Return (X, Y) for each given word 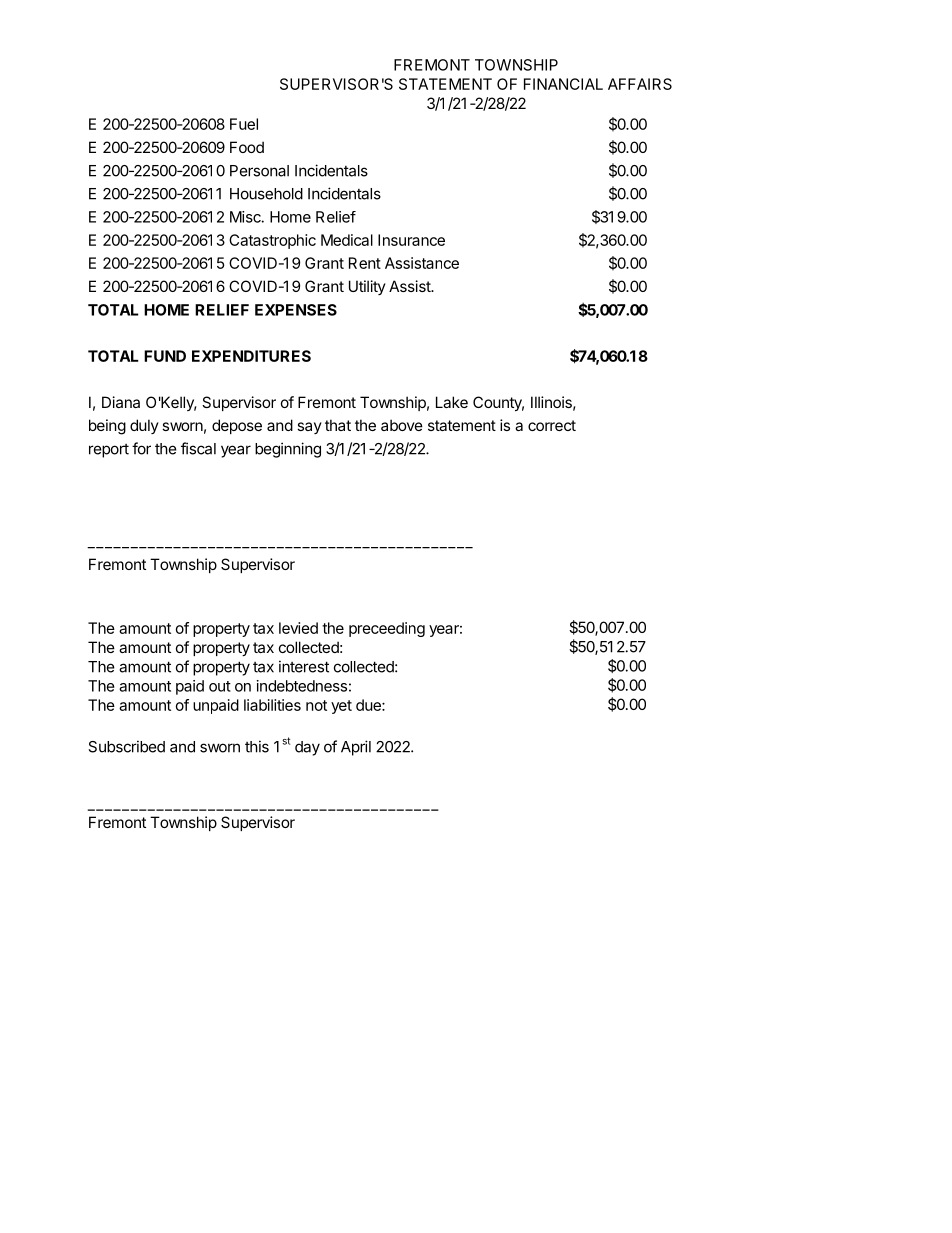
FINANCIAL (563, 84)
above (402, 425)
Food (247, 147)
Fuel (244, 124)
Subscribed (126, 746)
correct (552, 425)
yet (341, 707)
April (356, 748)
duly (144, 426)
